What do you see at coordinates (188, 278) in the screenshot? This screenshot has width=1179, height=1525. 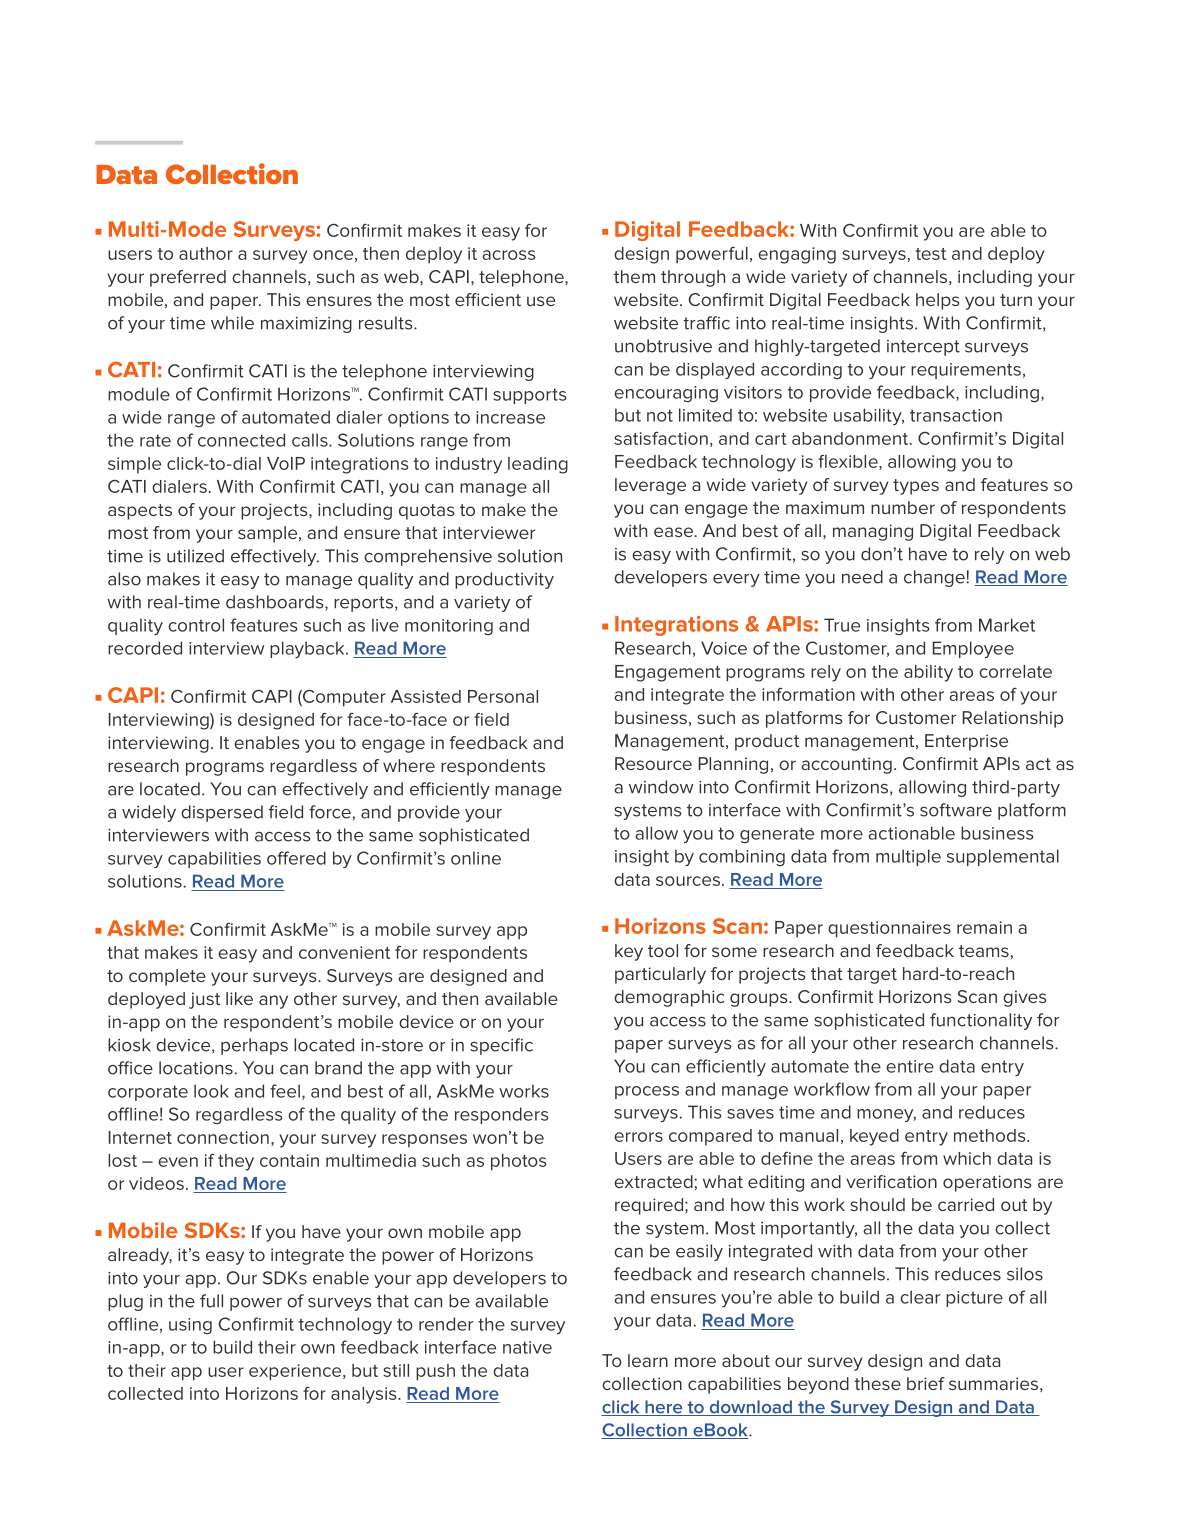 I see `preferred` at bounding box center [188, 278].
